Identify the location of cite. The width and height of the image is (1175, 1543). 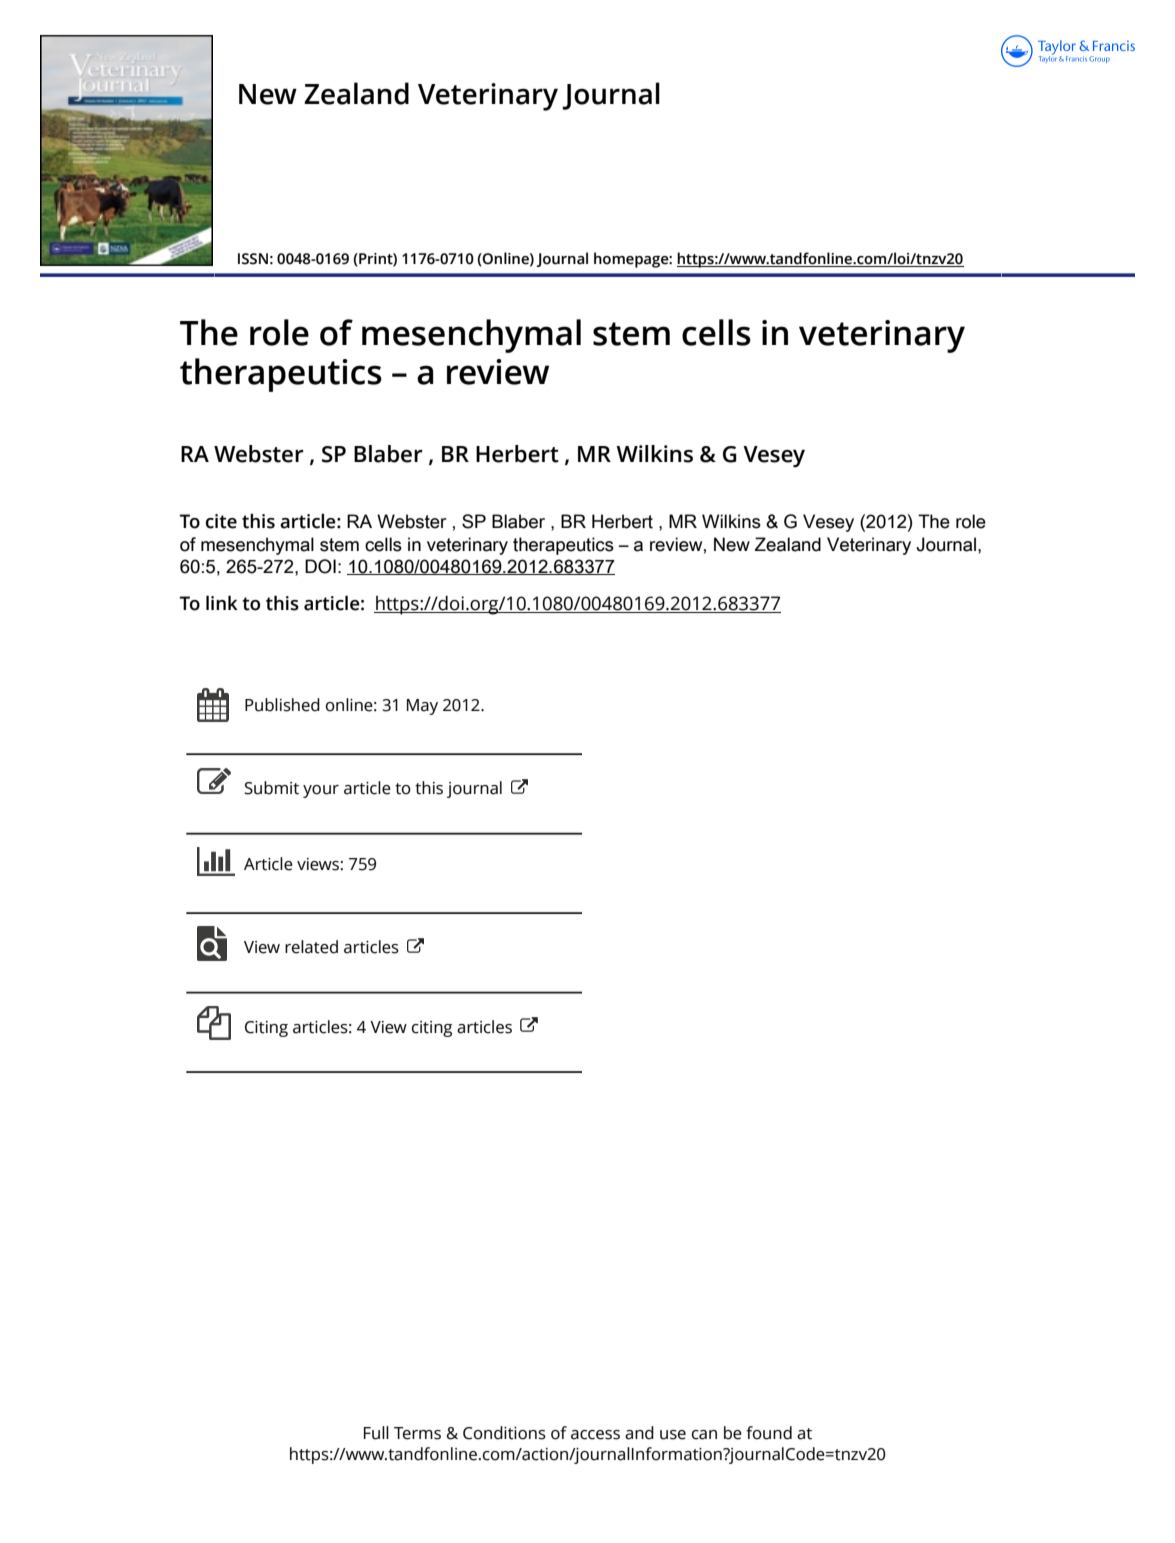
(221, 521).
